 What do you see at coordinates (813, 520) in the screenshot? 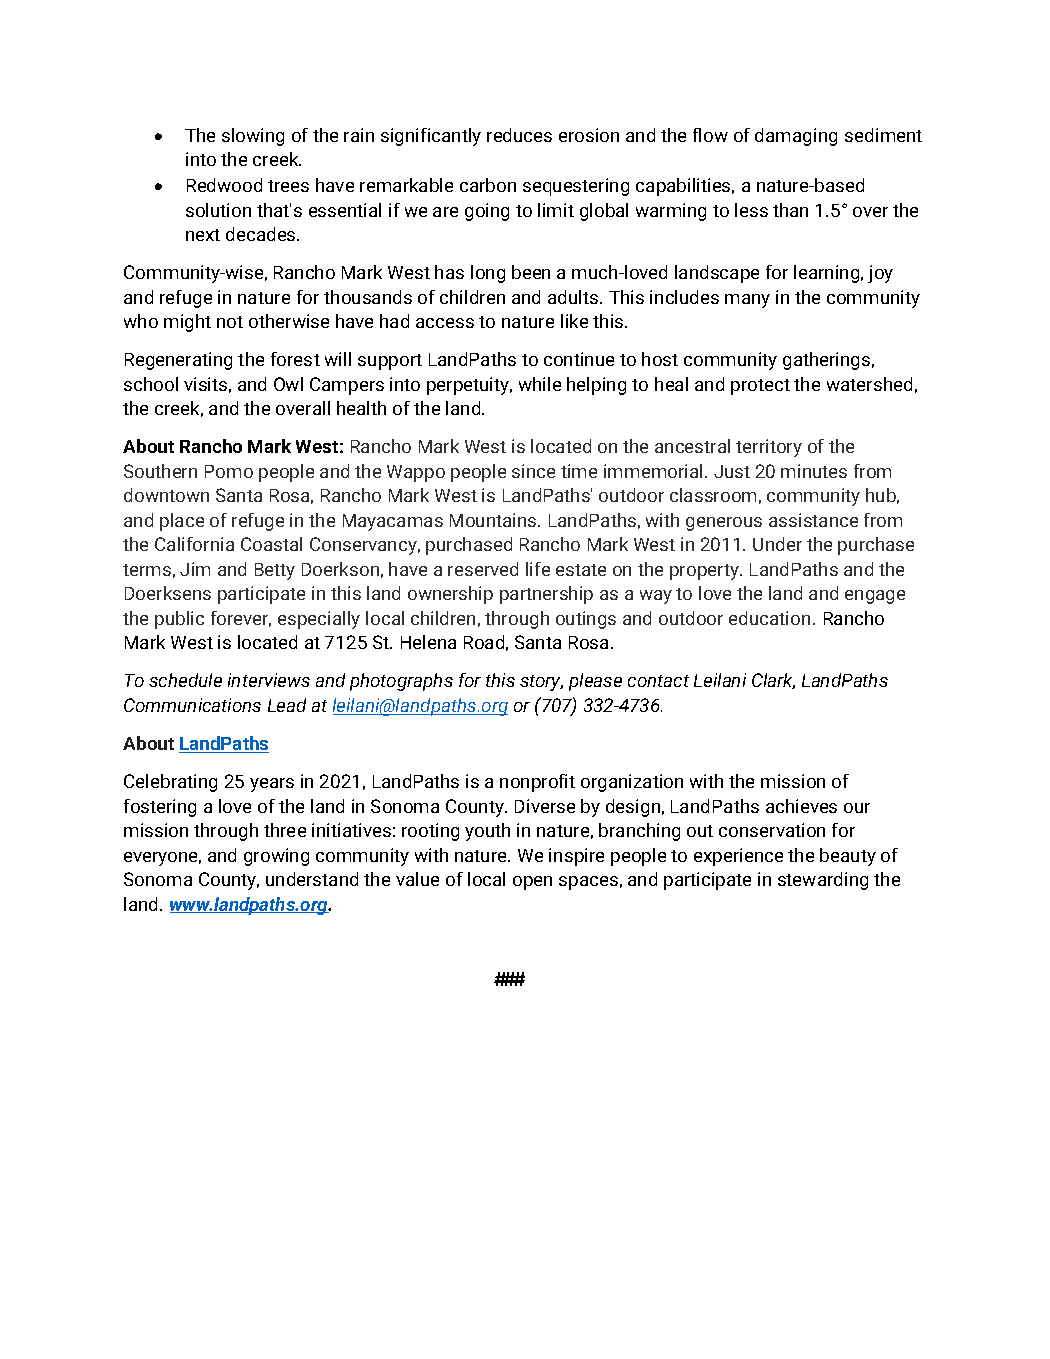
I see `assistance` at bounding box center [813, 520].
